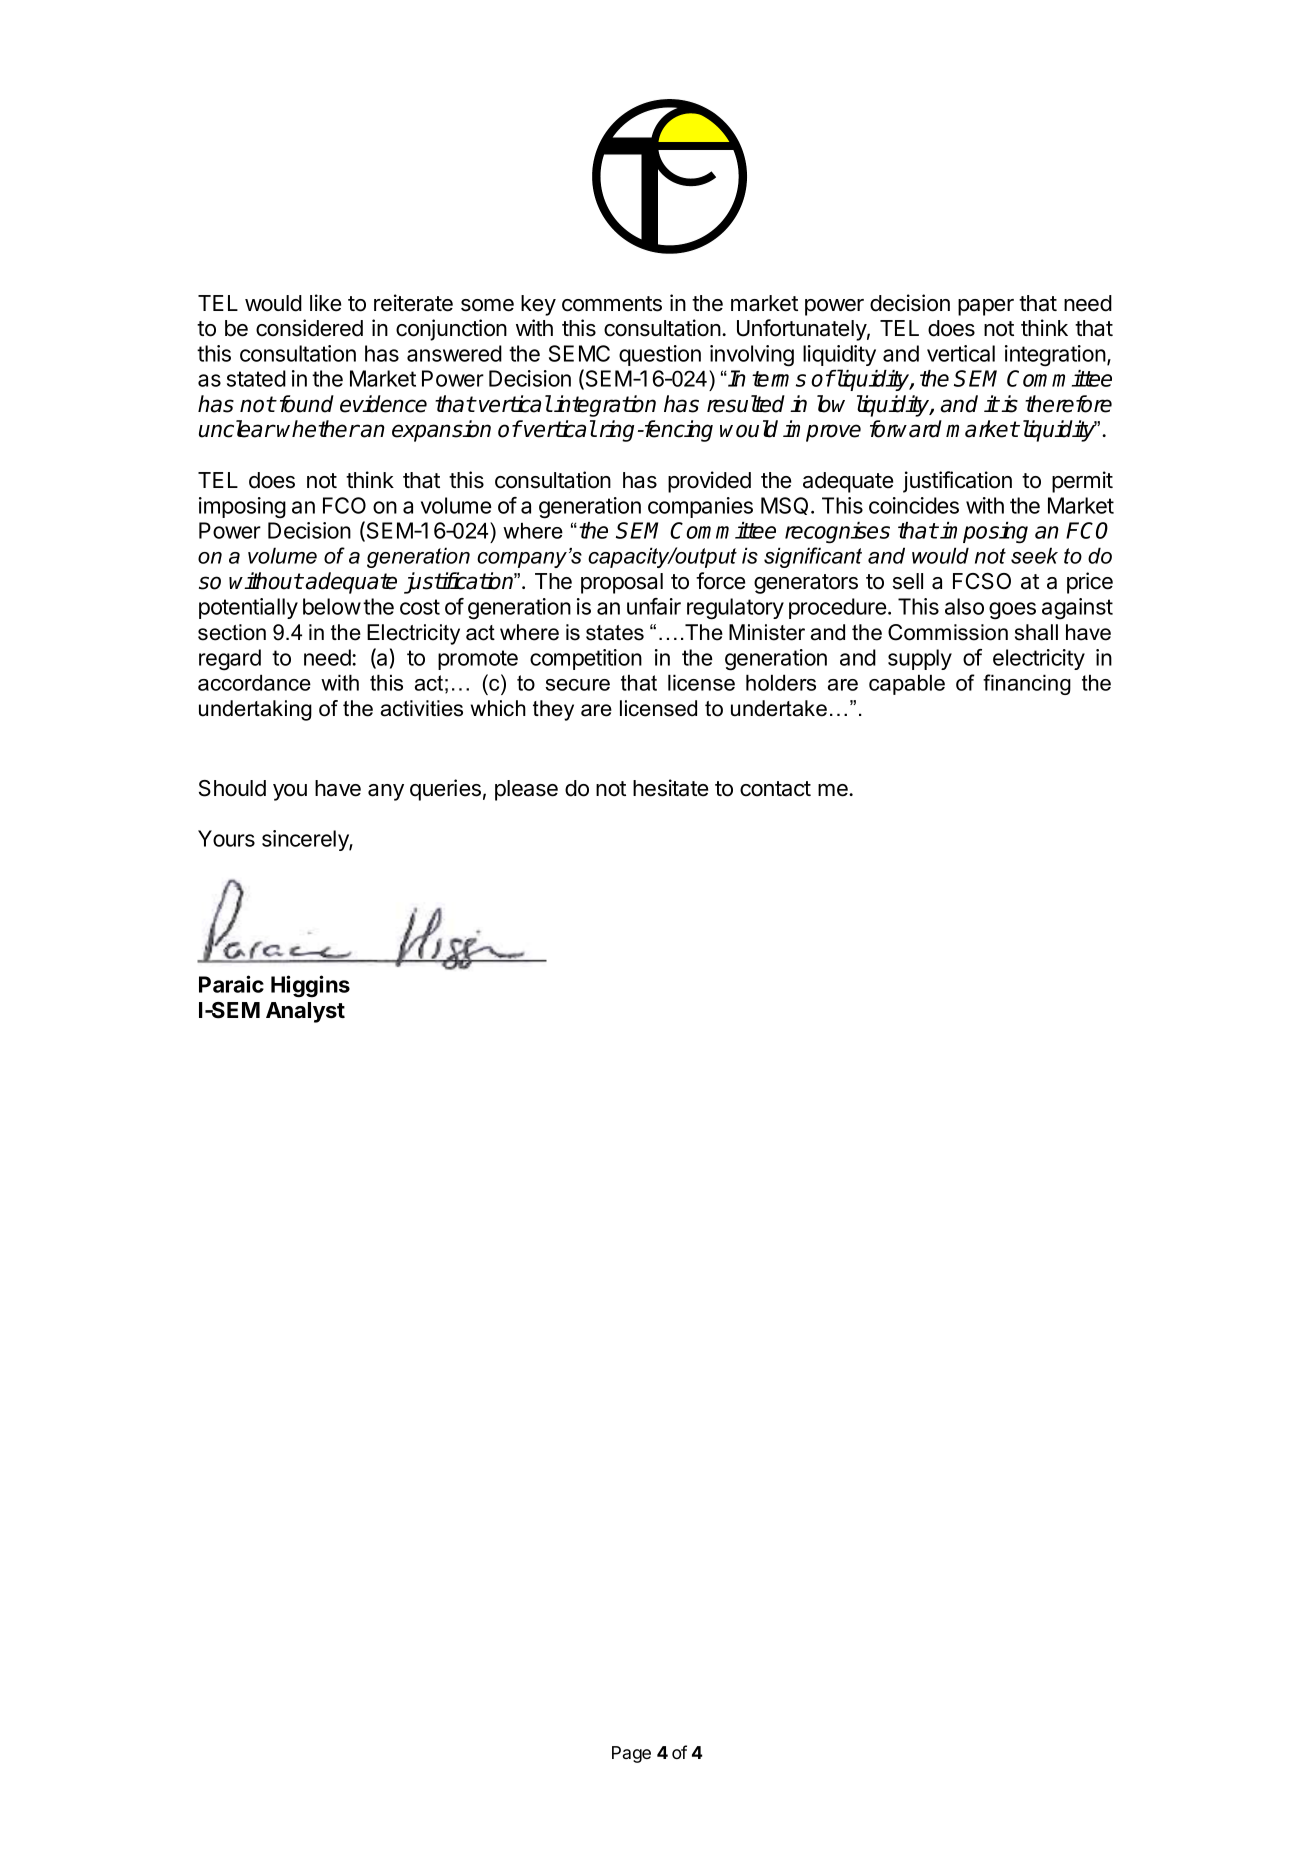 The width and height of the screenshot is (1311, 1854). I want to click on contact, so click(775, 789).
